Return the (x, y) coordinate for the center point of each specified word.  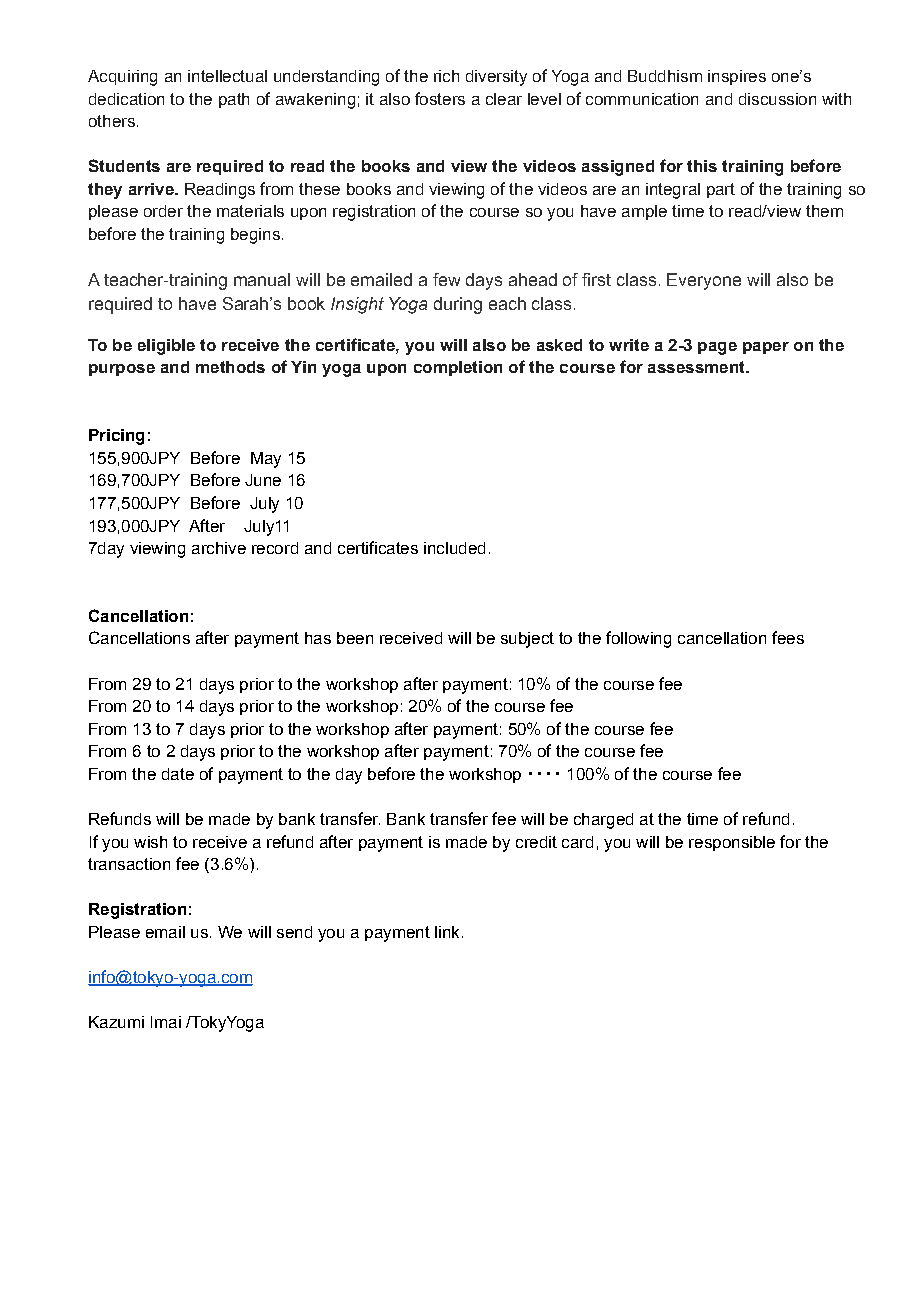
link (447, 932)
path (234, 100)
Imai (166, 1022)
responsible (732, 843)
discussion (777, 99)
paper (766, 348)
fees (788, 637)
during (458, 305)
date (178, 774)
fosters (440, 98)
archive (219, 548)
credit (536, 842)
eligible (166, 347)
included (454, 548)
